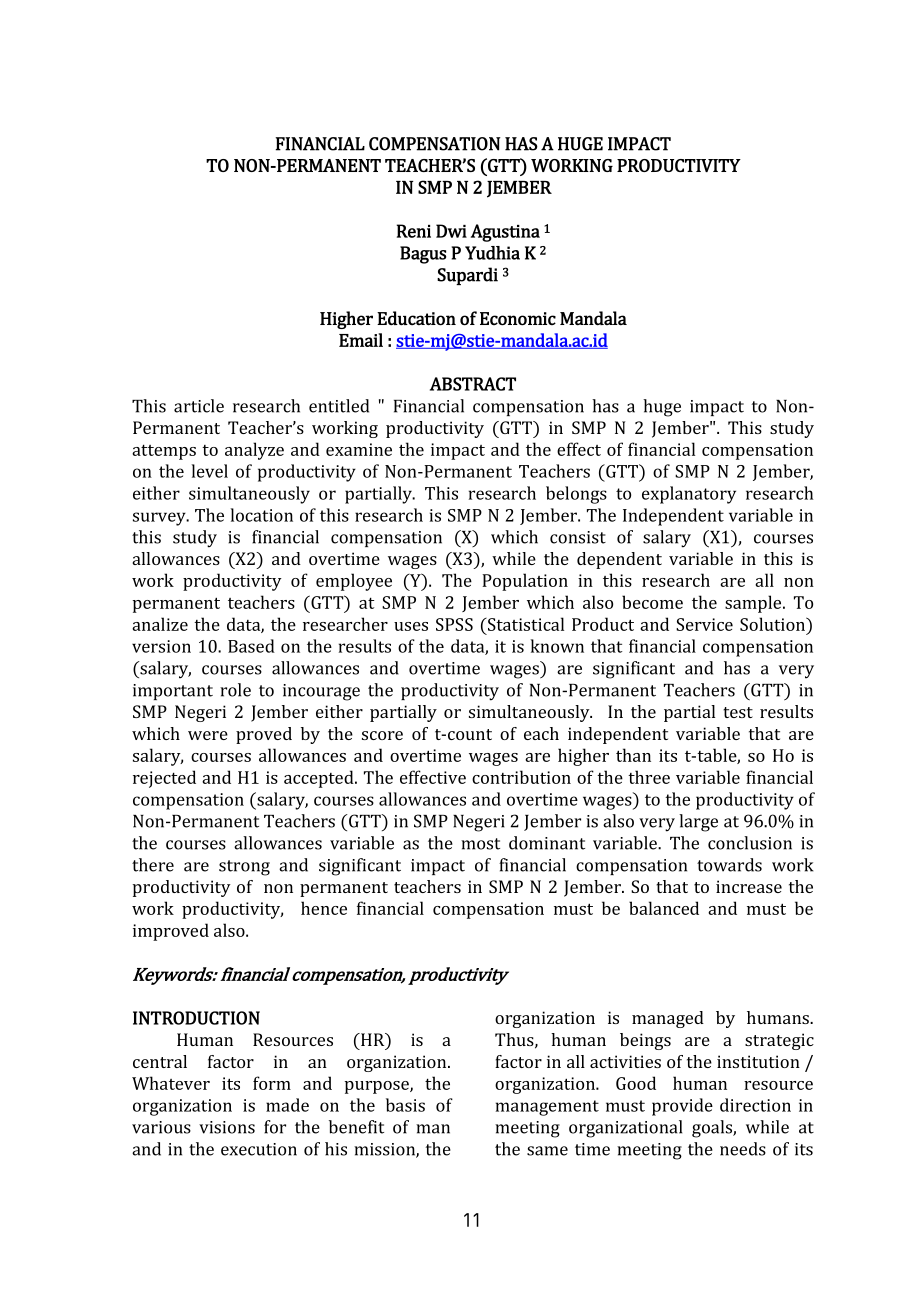 The height and width of the screenshot is (1308, 924). What do you see at coordinates (361, 340) in the screenshot?
I see `Email` at bounding box center [361, 340].
